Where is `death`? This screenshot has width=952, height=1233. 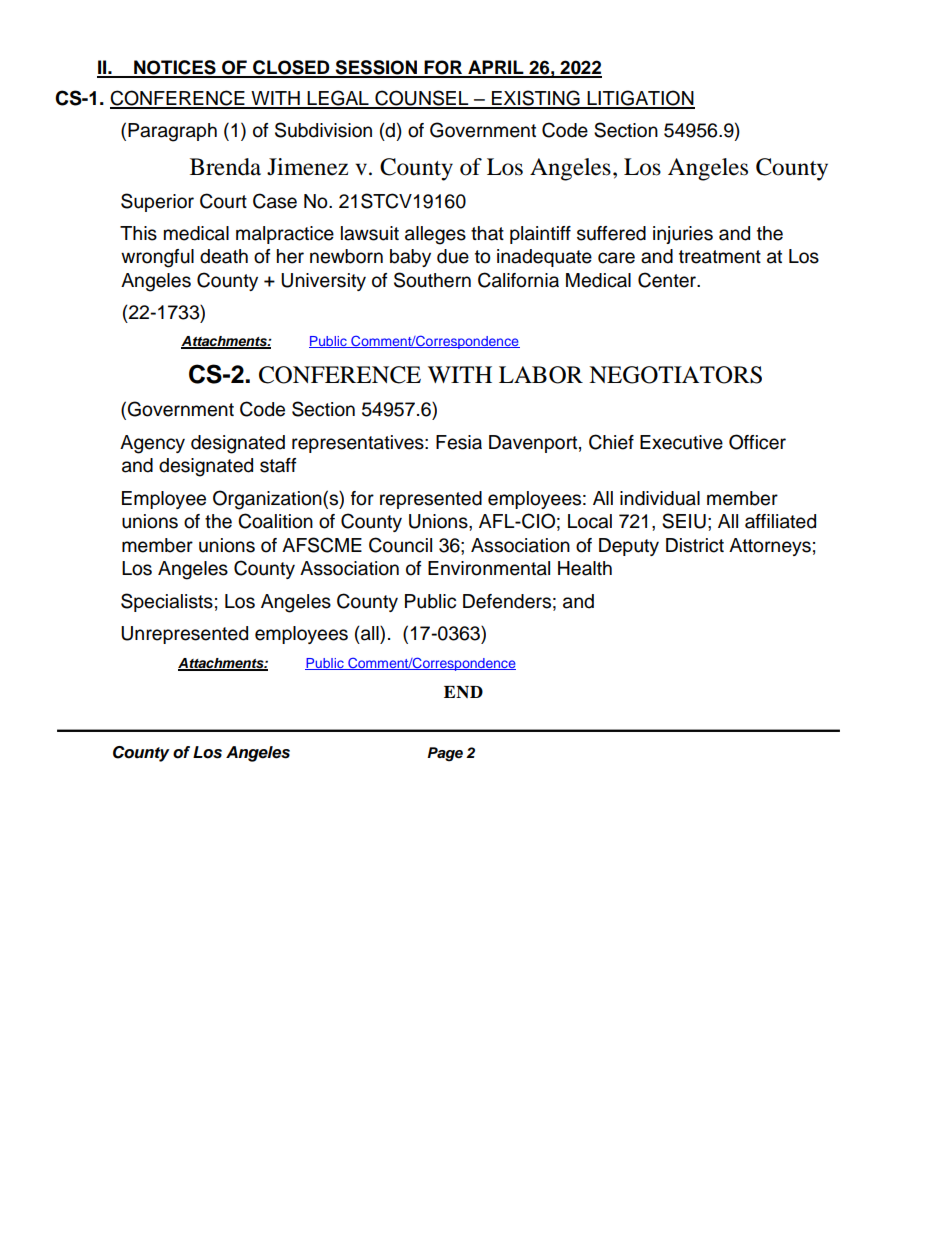 death is located at coordinates (224, 256).
